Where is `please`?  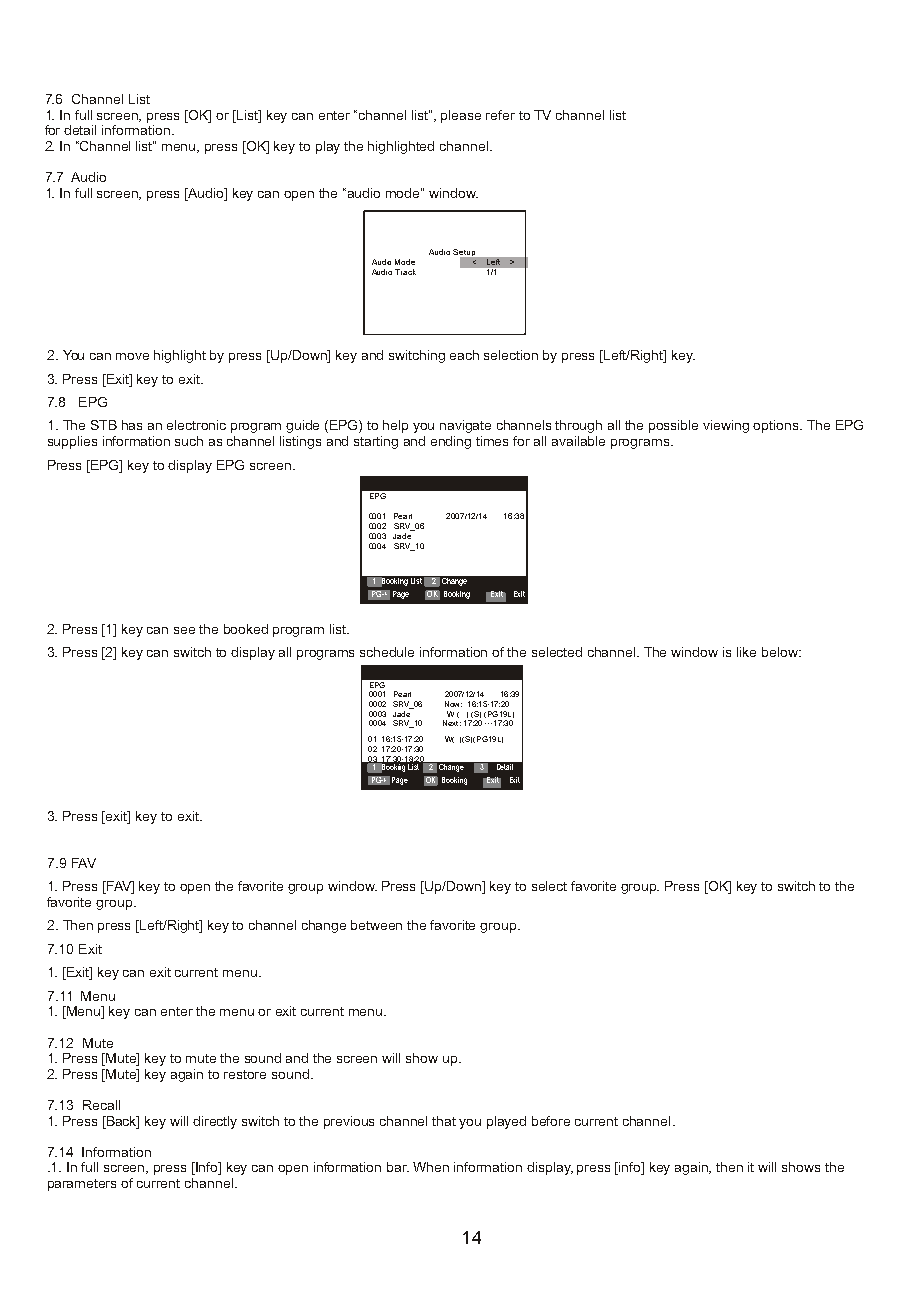
please is located at coordinates (461, 116).
